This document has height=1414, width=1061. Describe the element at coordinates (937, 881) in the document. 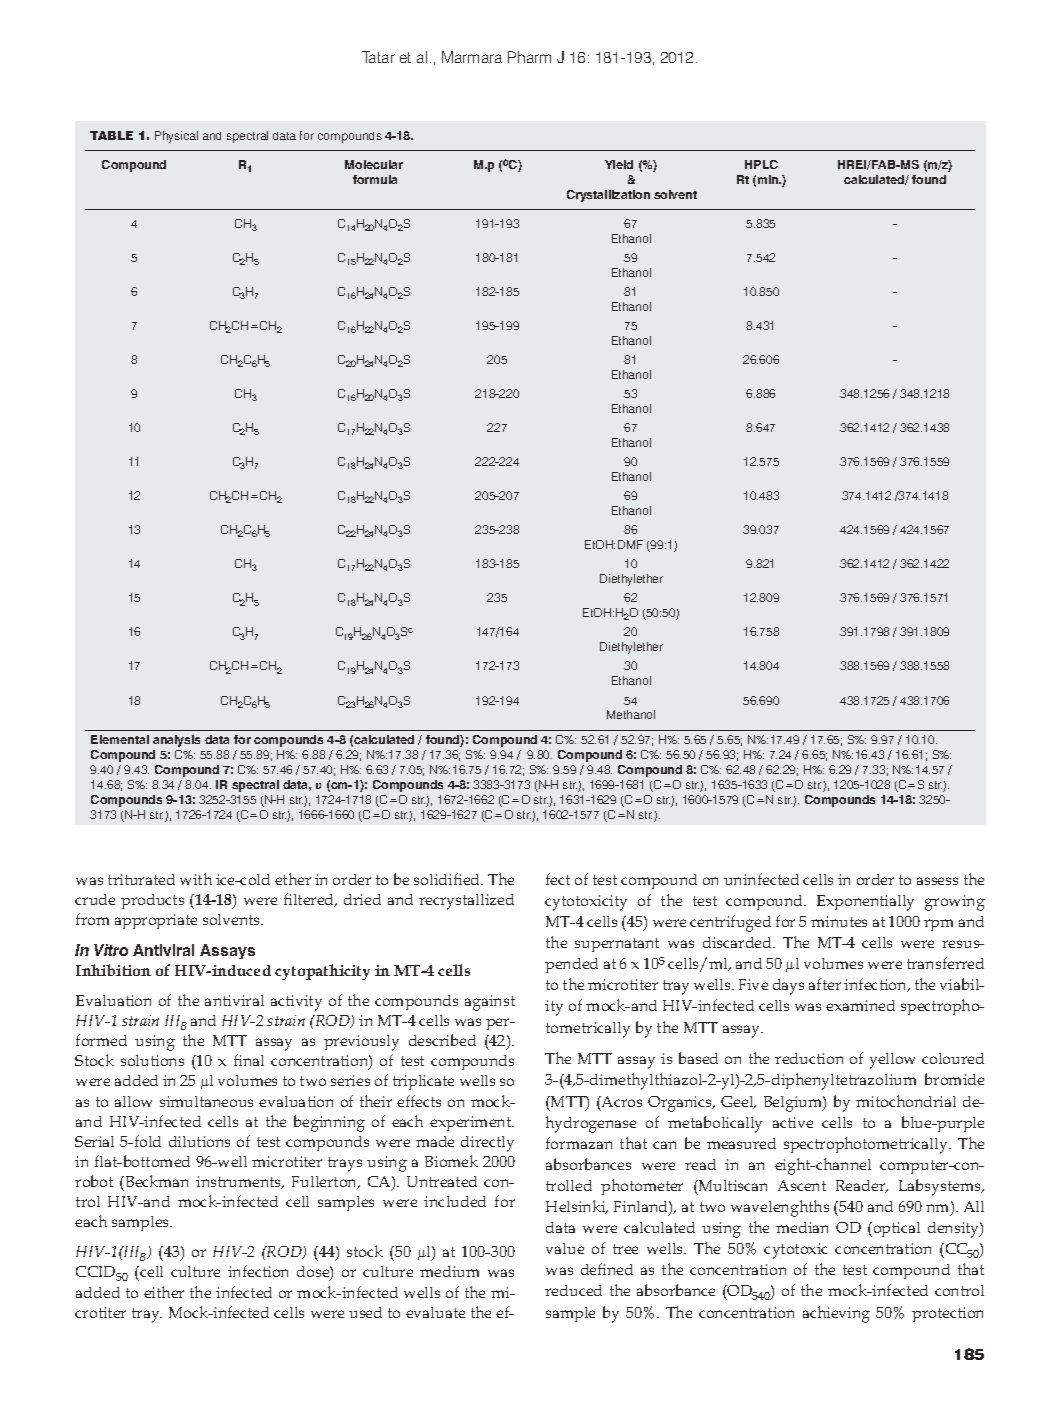

I see `assess` at that location.
